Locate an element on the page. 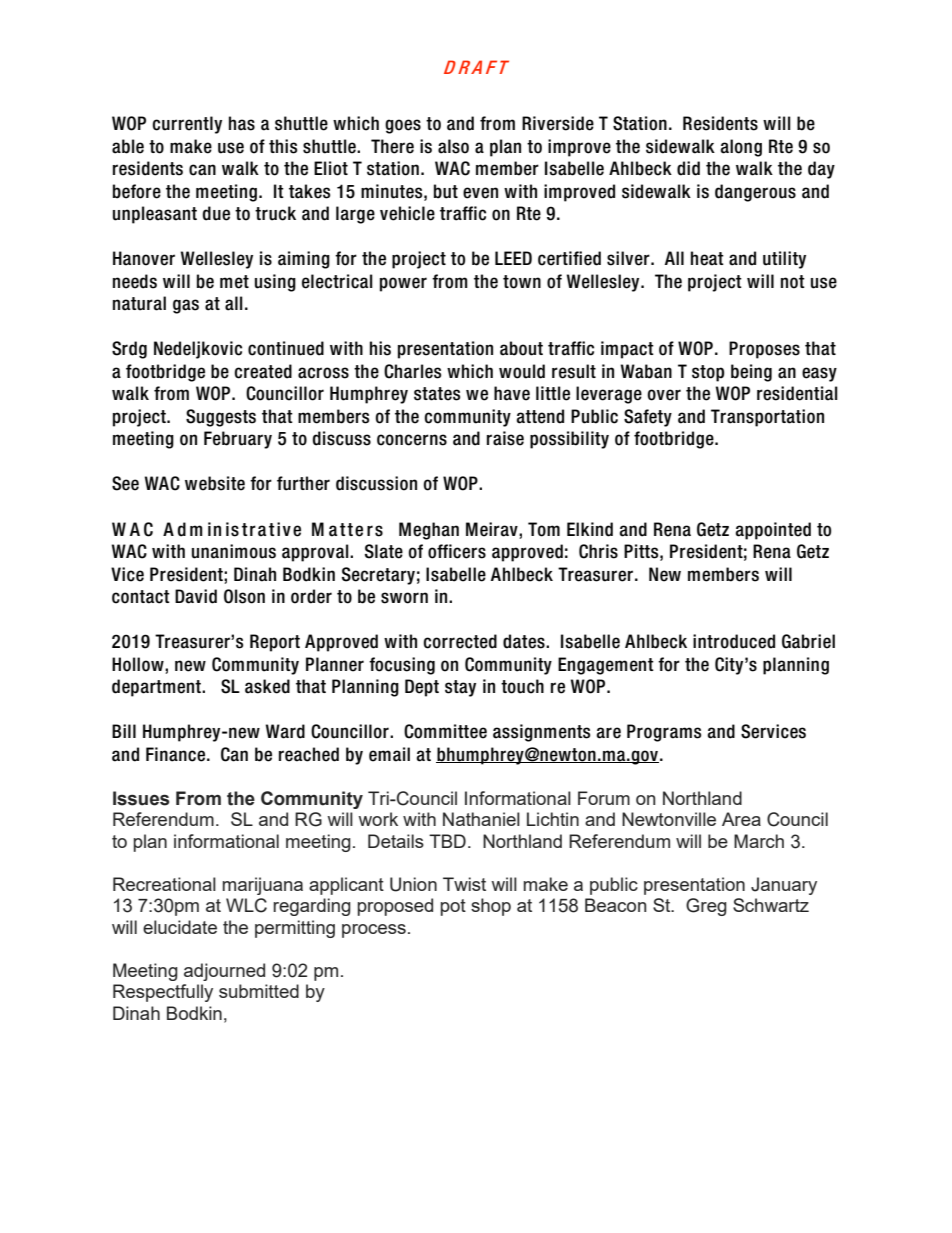  along is located at coordinates (741, 148).
